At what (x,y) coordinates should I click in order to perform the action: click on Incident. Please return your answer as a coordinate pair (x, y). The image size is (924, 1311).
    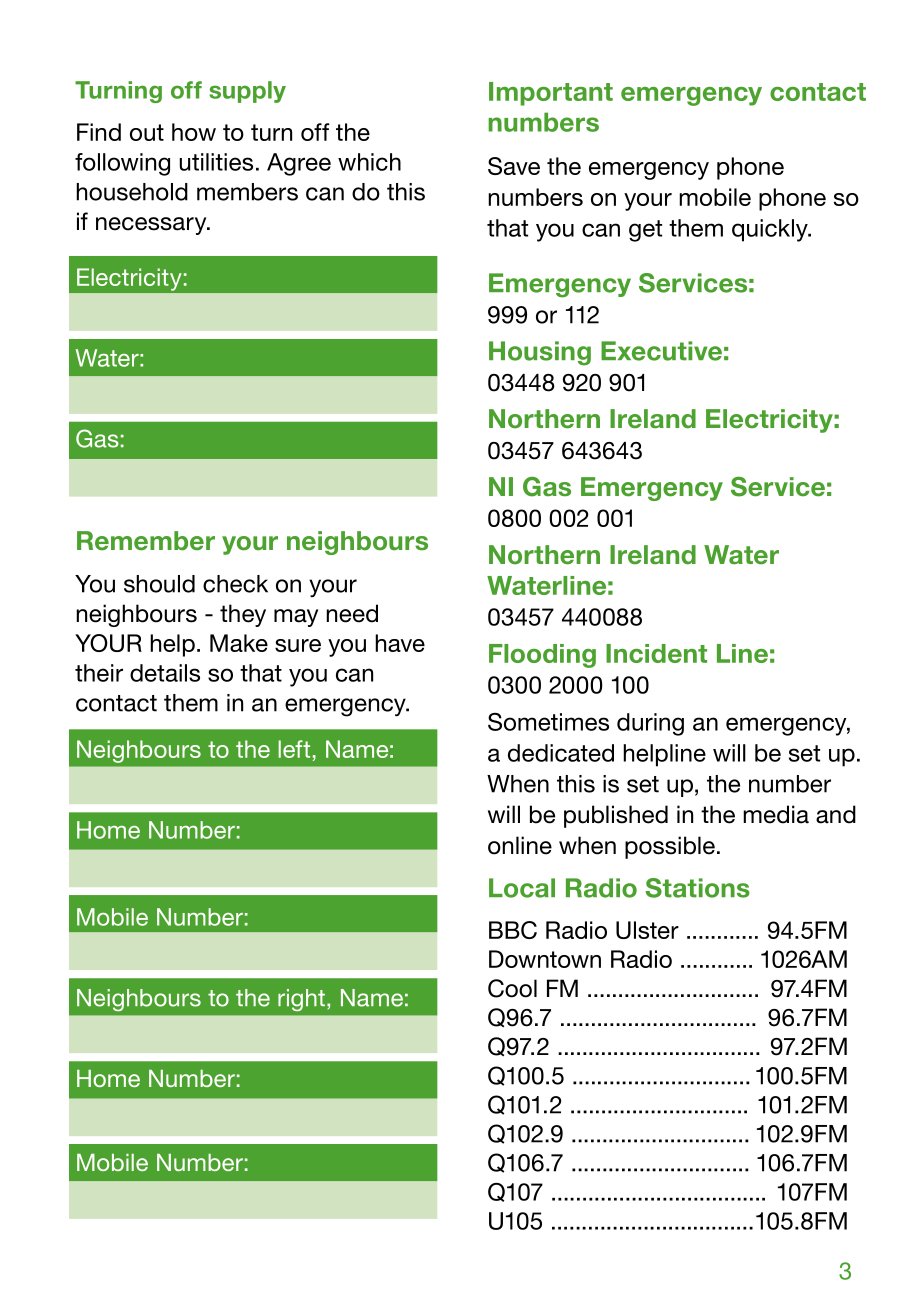
    Looking at the image, I should click on (656, 653).
